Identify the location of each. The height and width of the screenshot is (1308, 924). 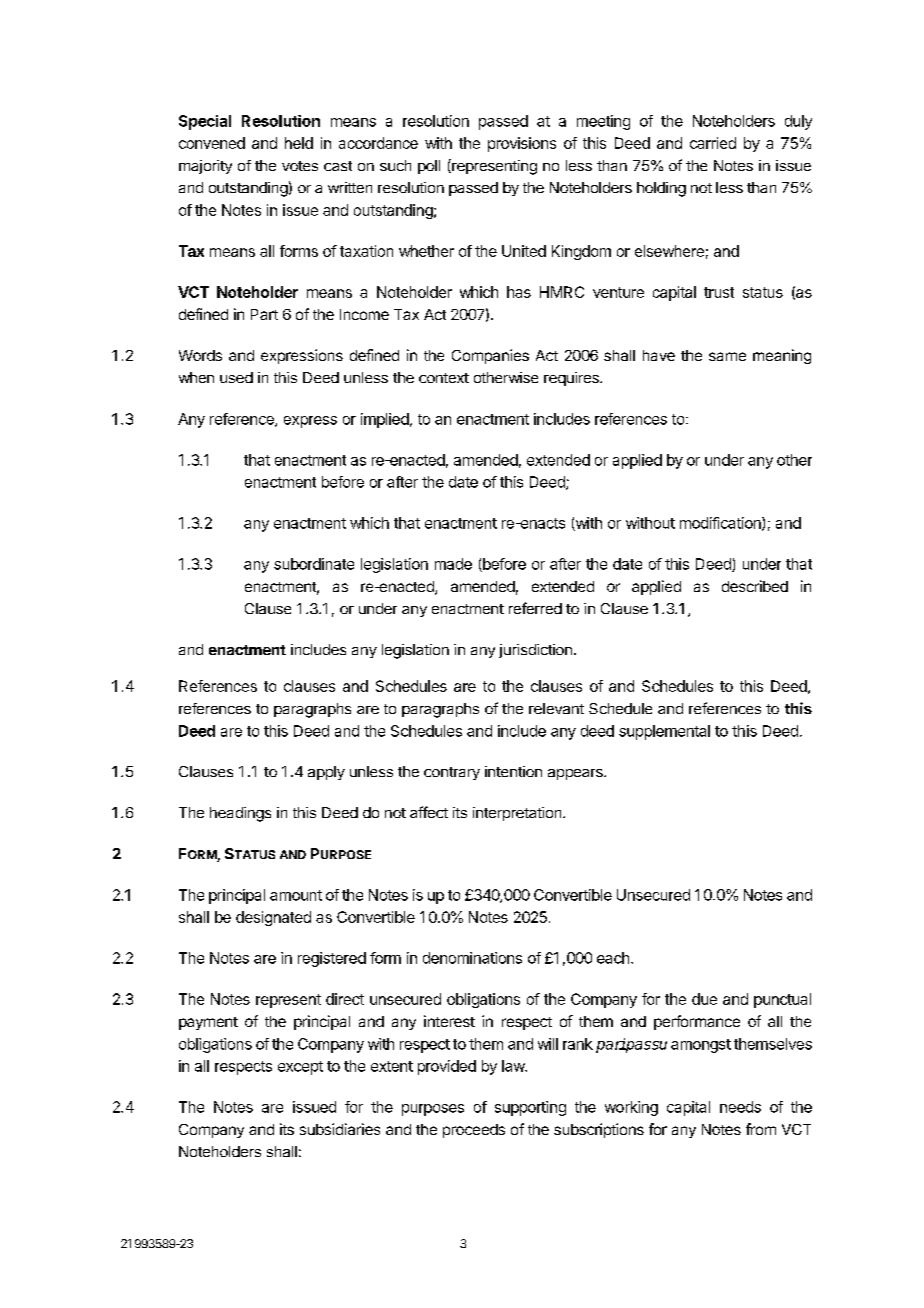
(613, 958).
